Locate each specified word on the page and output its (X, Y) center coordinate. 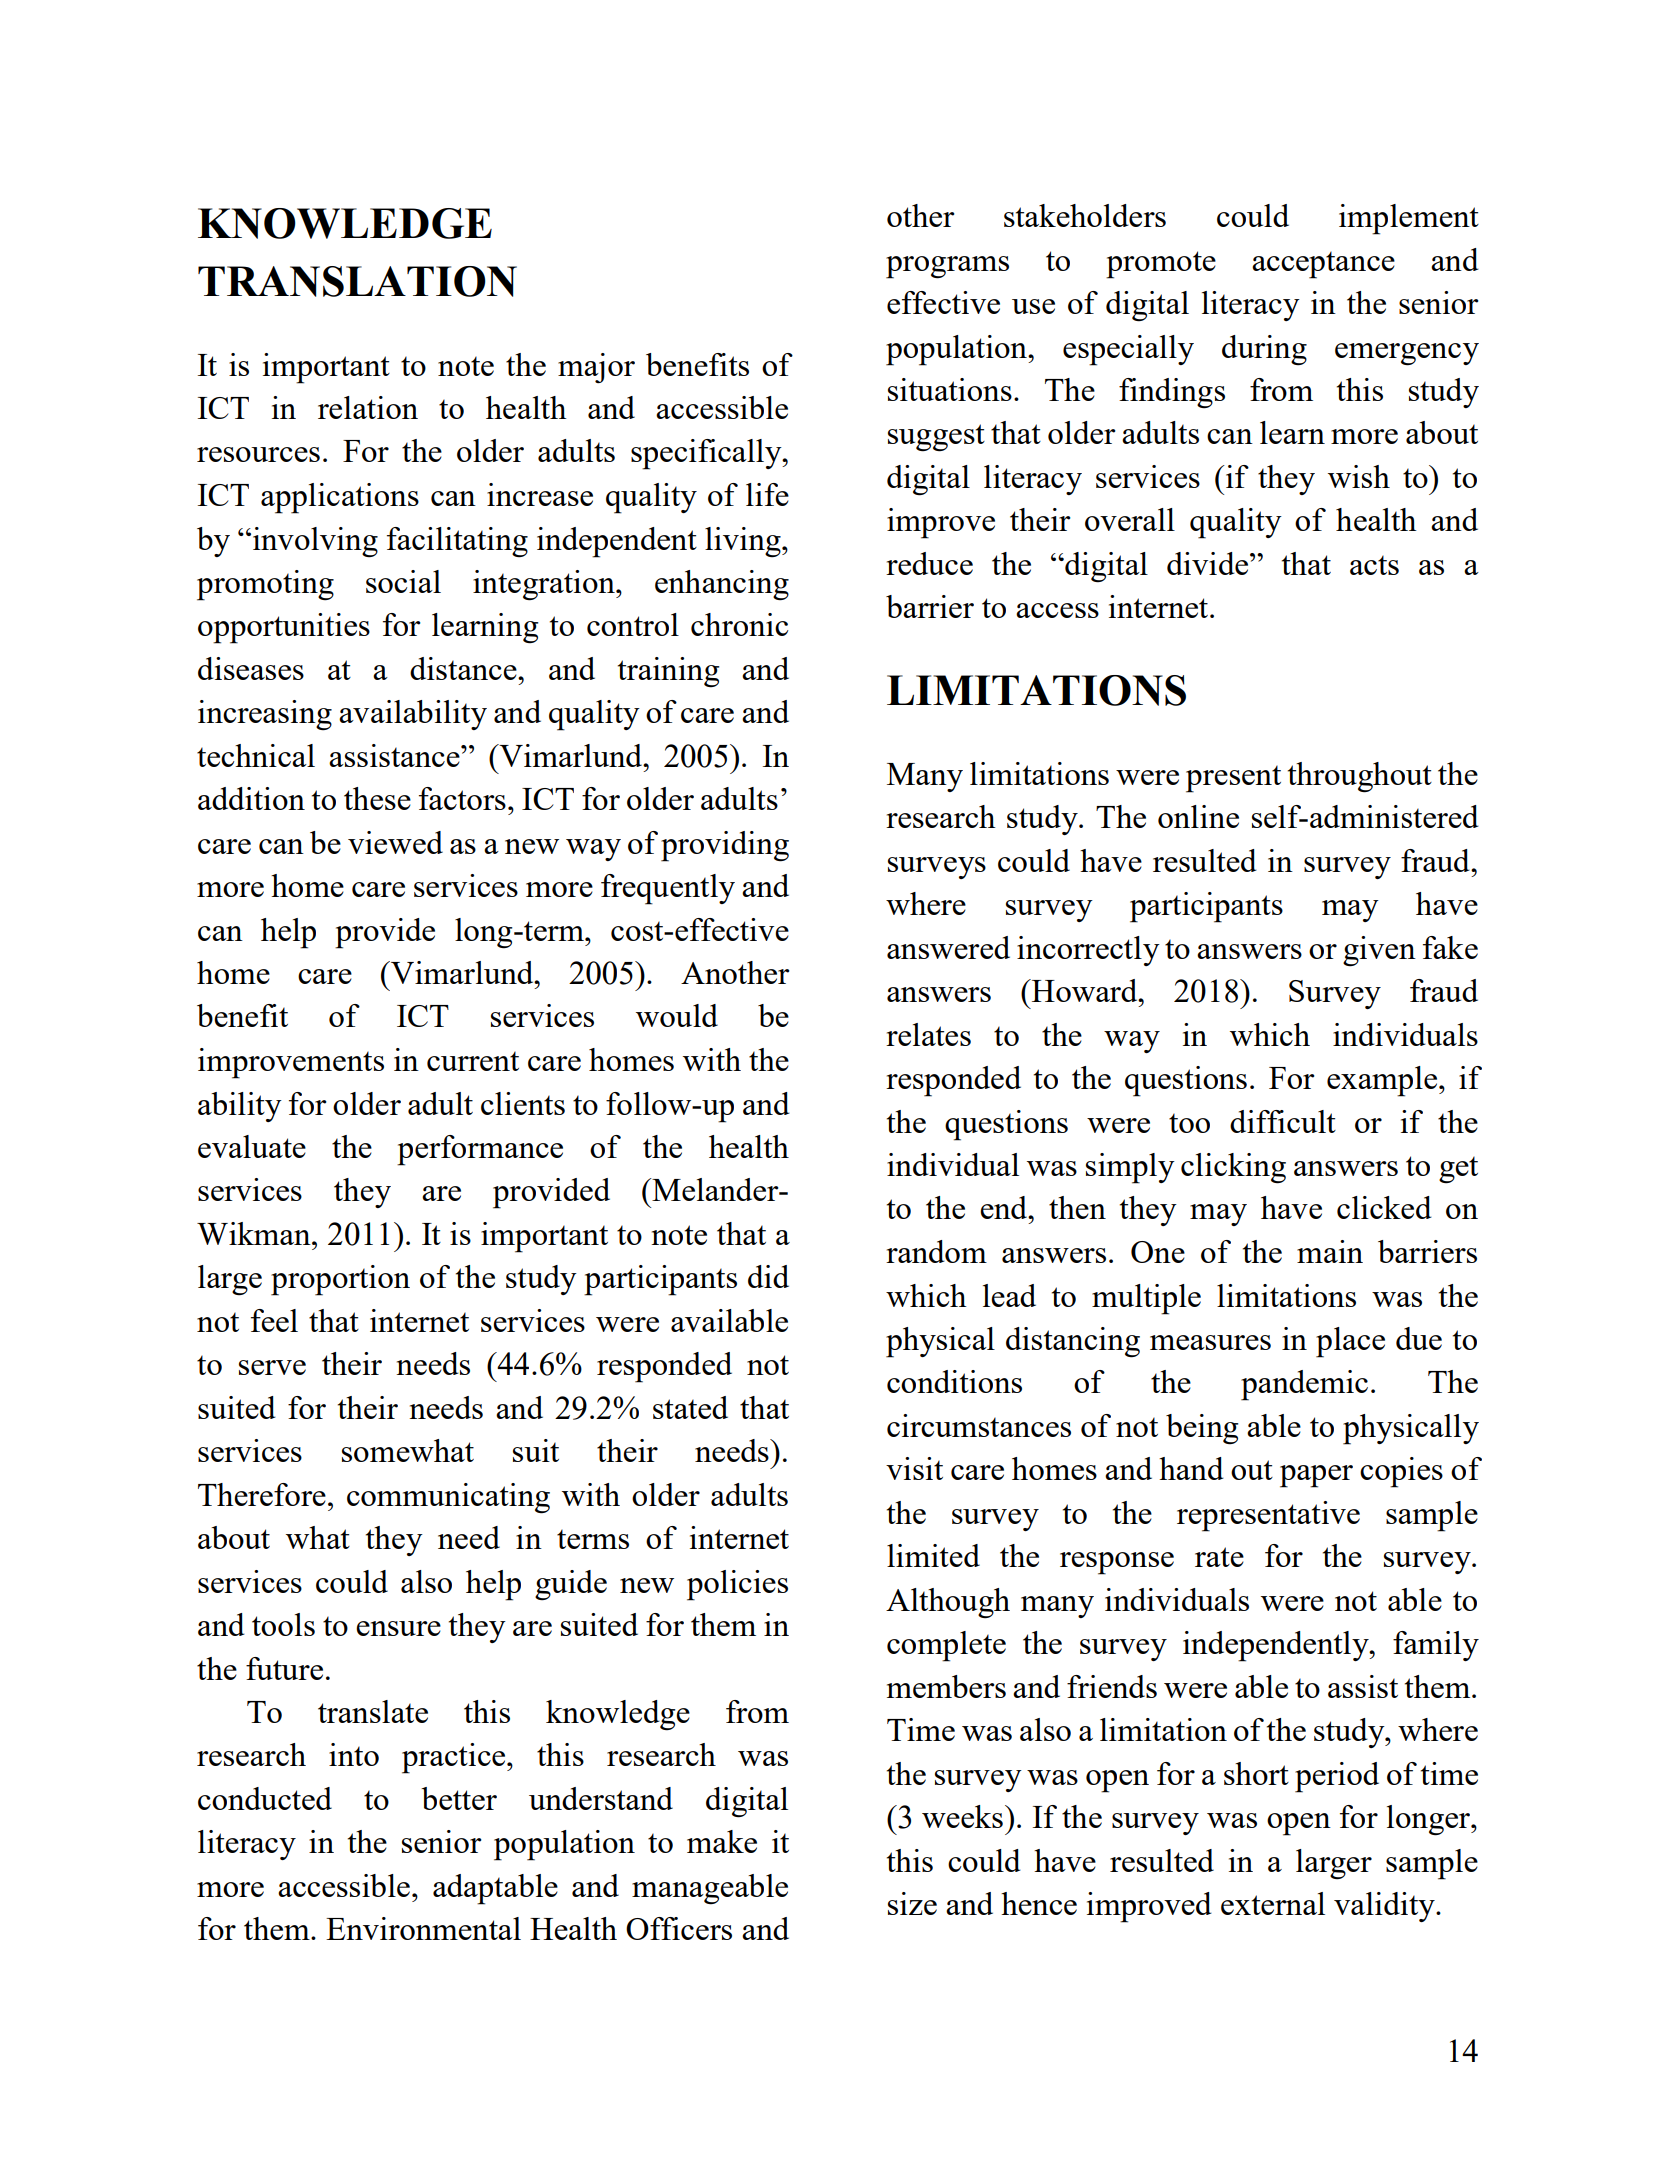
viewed (395, 842)
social (403, 581)
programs (947, 267)
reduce (929, 563)
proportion (340, 1280)
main (1330, 1251)
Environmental (423, 1928)
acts (1374, 565)
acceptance (1323, 265)
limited (933, 1555)
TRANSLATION (357, 281)
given (1379, 951)
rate (1219, 1557)
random (936, 1251)
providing (725, 846)
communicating (448, 1498)
